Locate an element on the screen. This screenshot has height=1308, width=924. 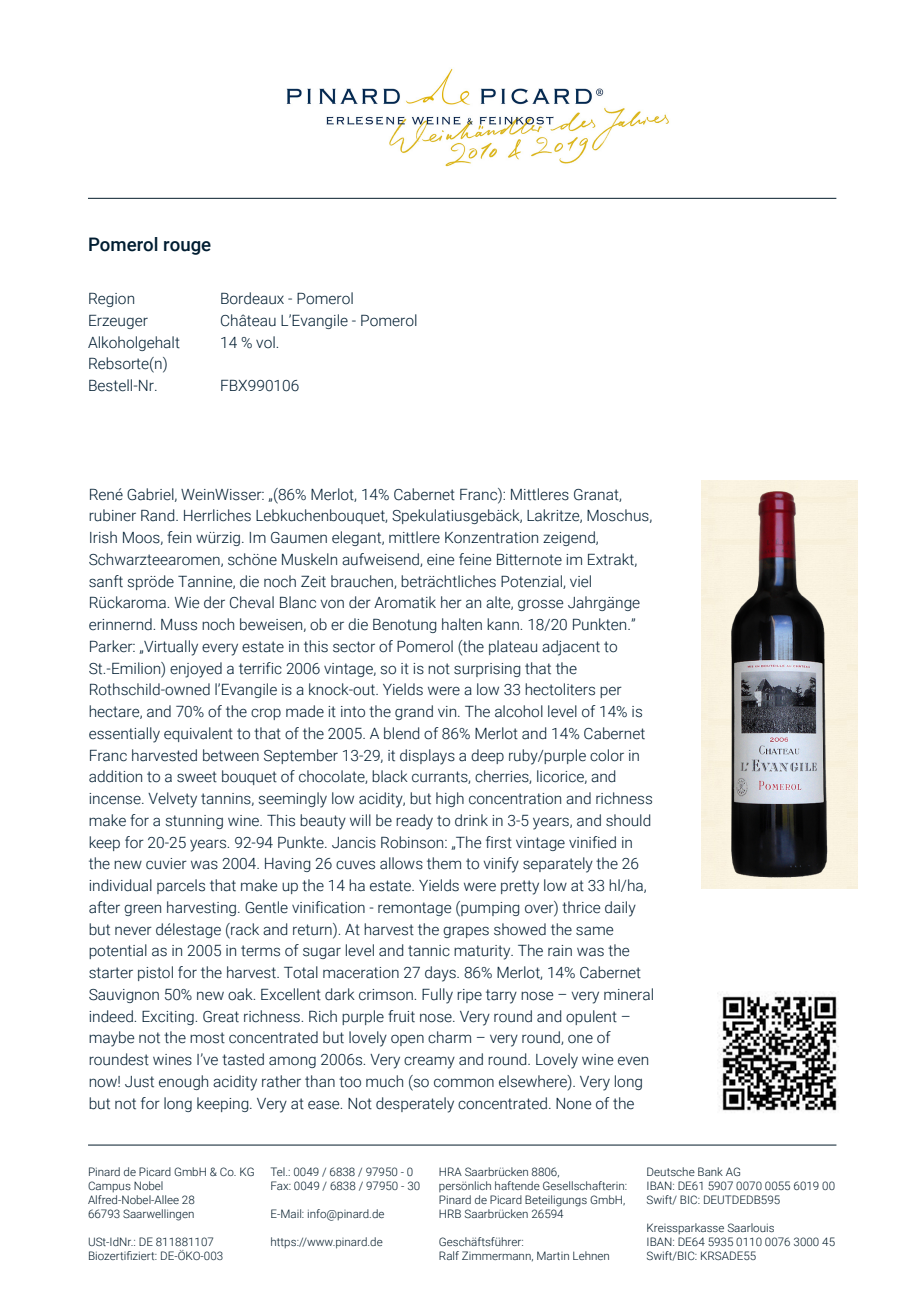
vol is located at coordinates (266, 342).
